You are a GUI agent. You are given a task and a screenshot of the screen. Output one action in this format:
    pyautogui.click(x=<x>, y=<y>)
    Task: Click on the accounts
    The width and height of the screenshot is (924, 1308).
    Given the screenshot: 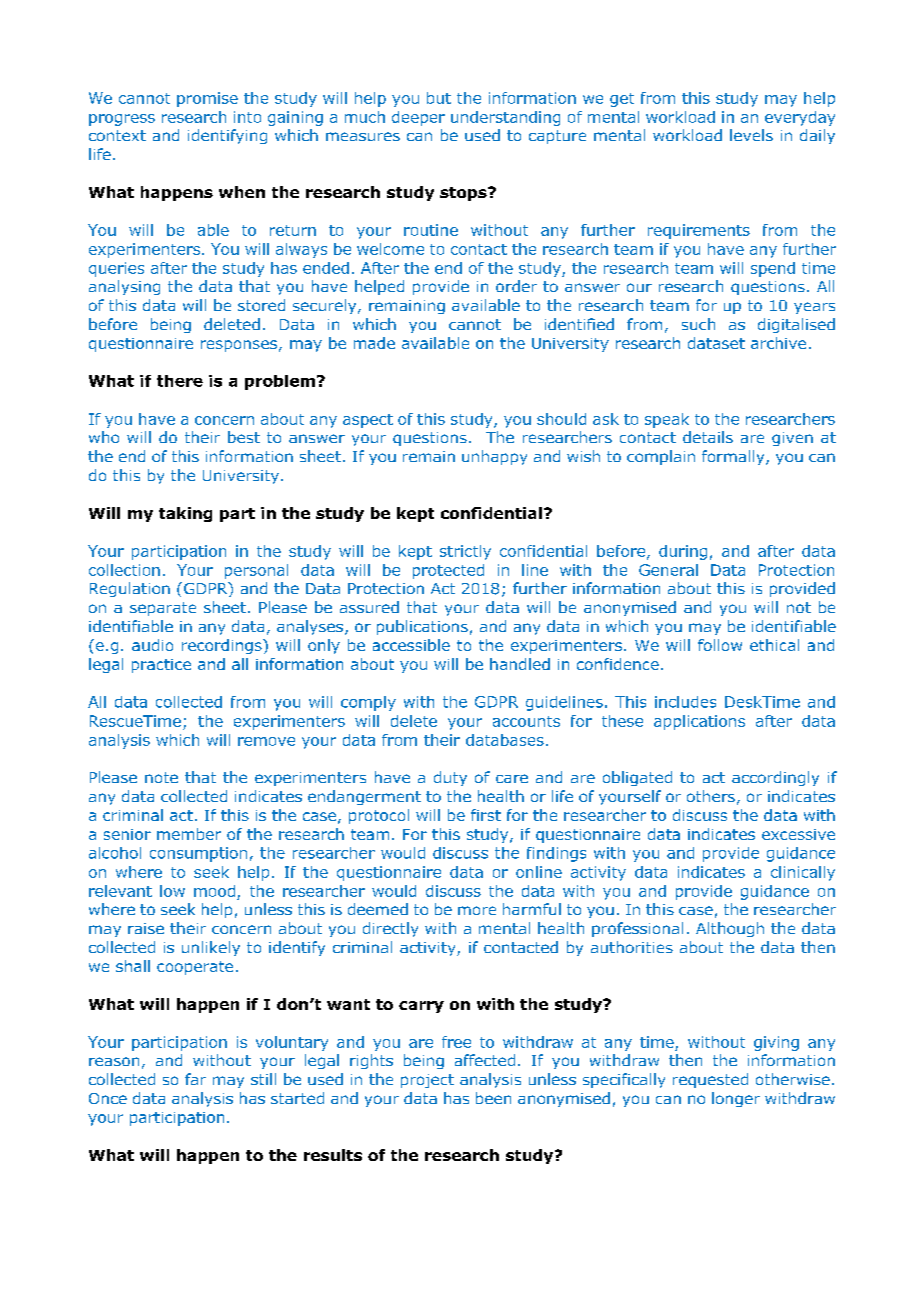 What is the action you would take?
    pyautogui.click(x=526, y=721)
